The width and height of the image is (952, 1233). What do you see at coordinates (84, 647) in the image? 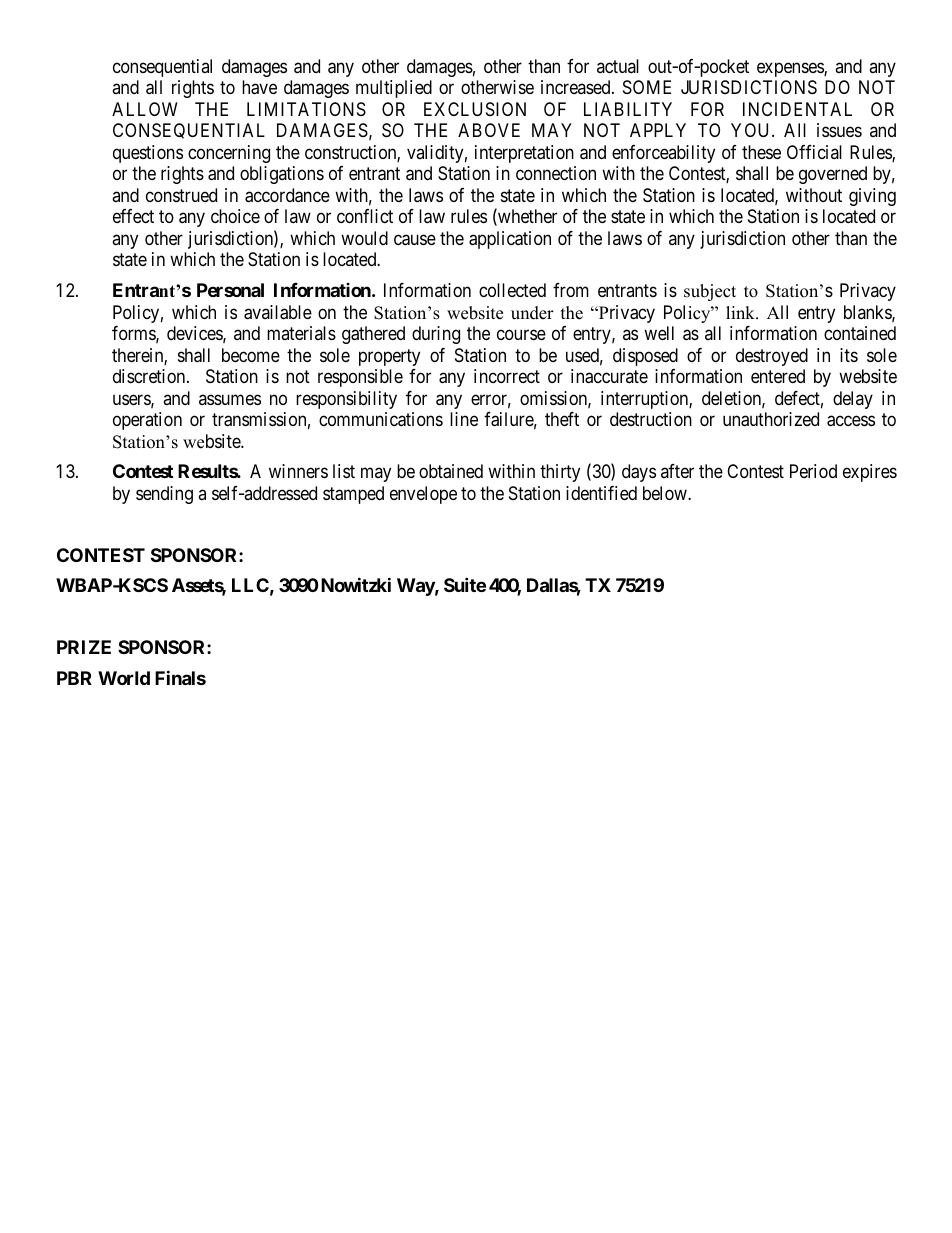
I see `PRIZE` at bounding box center [84, 647].
